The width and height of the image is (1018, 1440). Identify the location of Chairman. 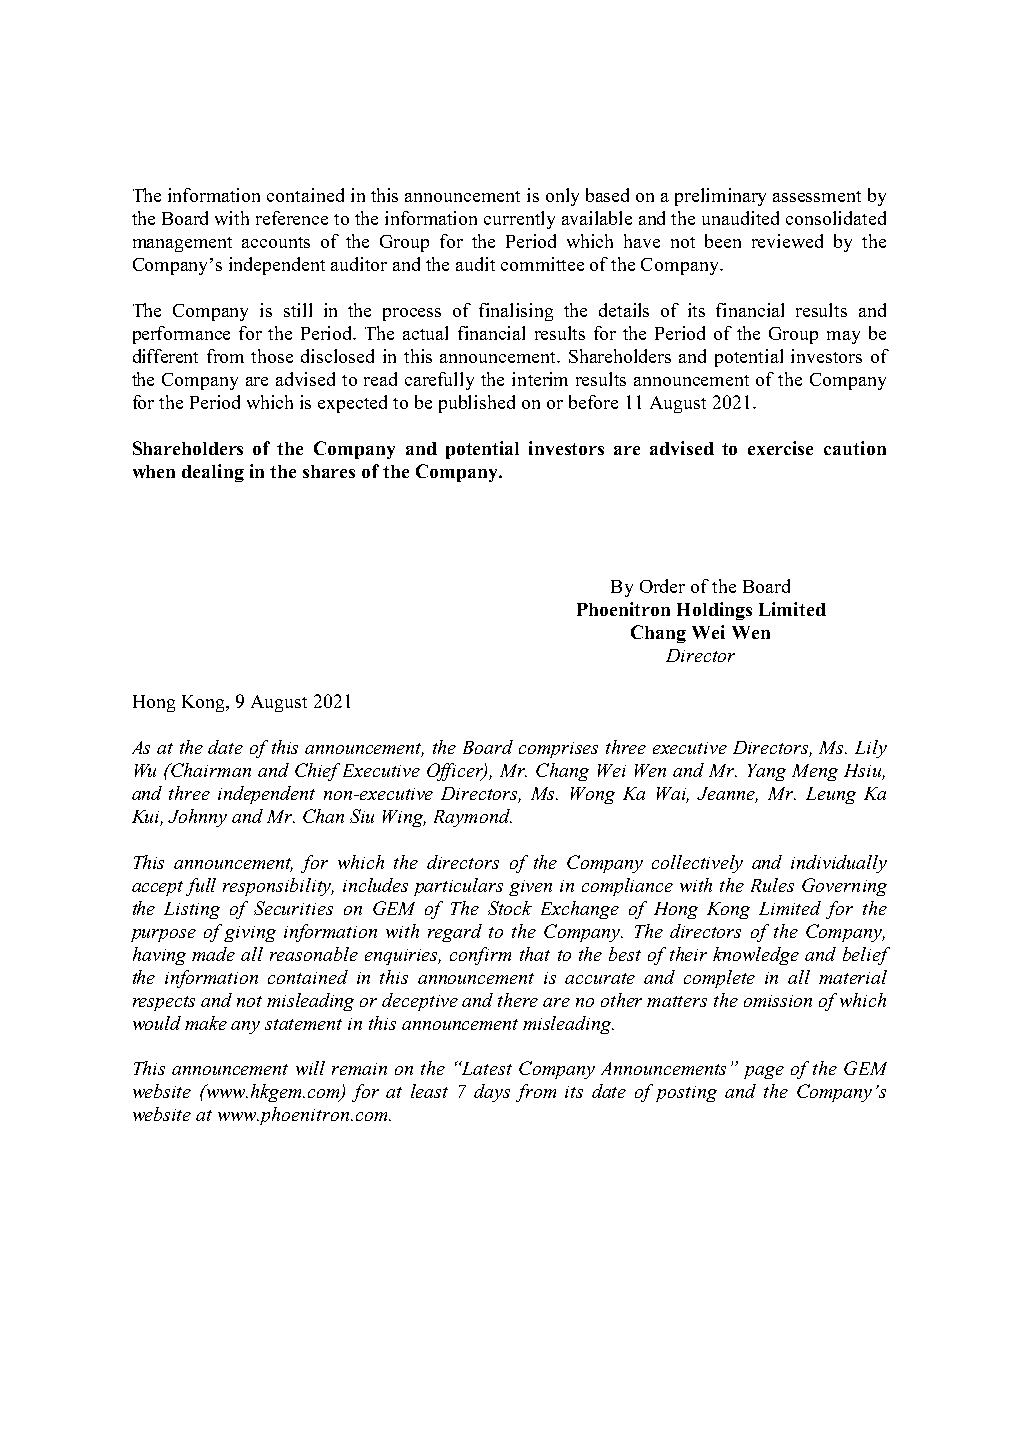
(210, 770).
